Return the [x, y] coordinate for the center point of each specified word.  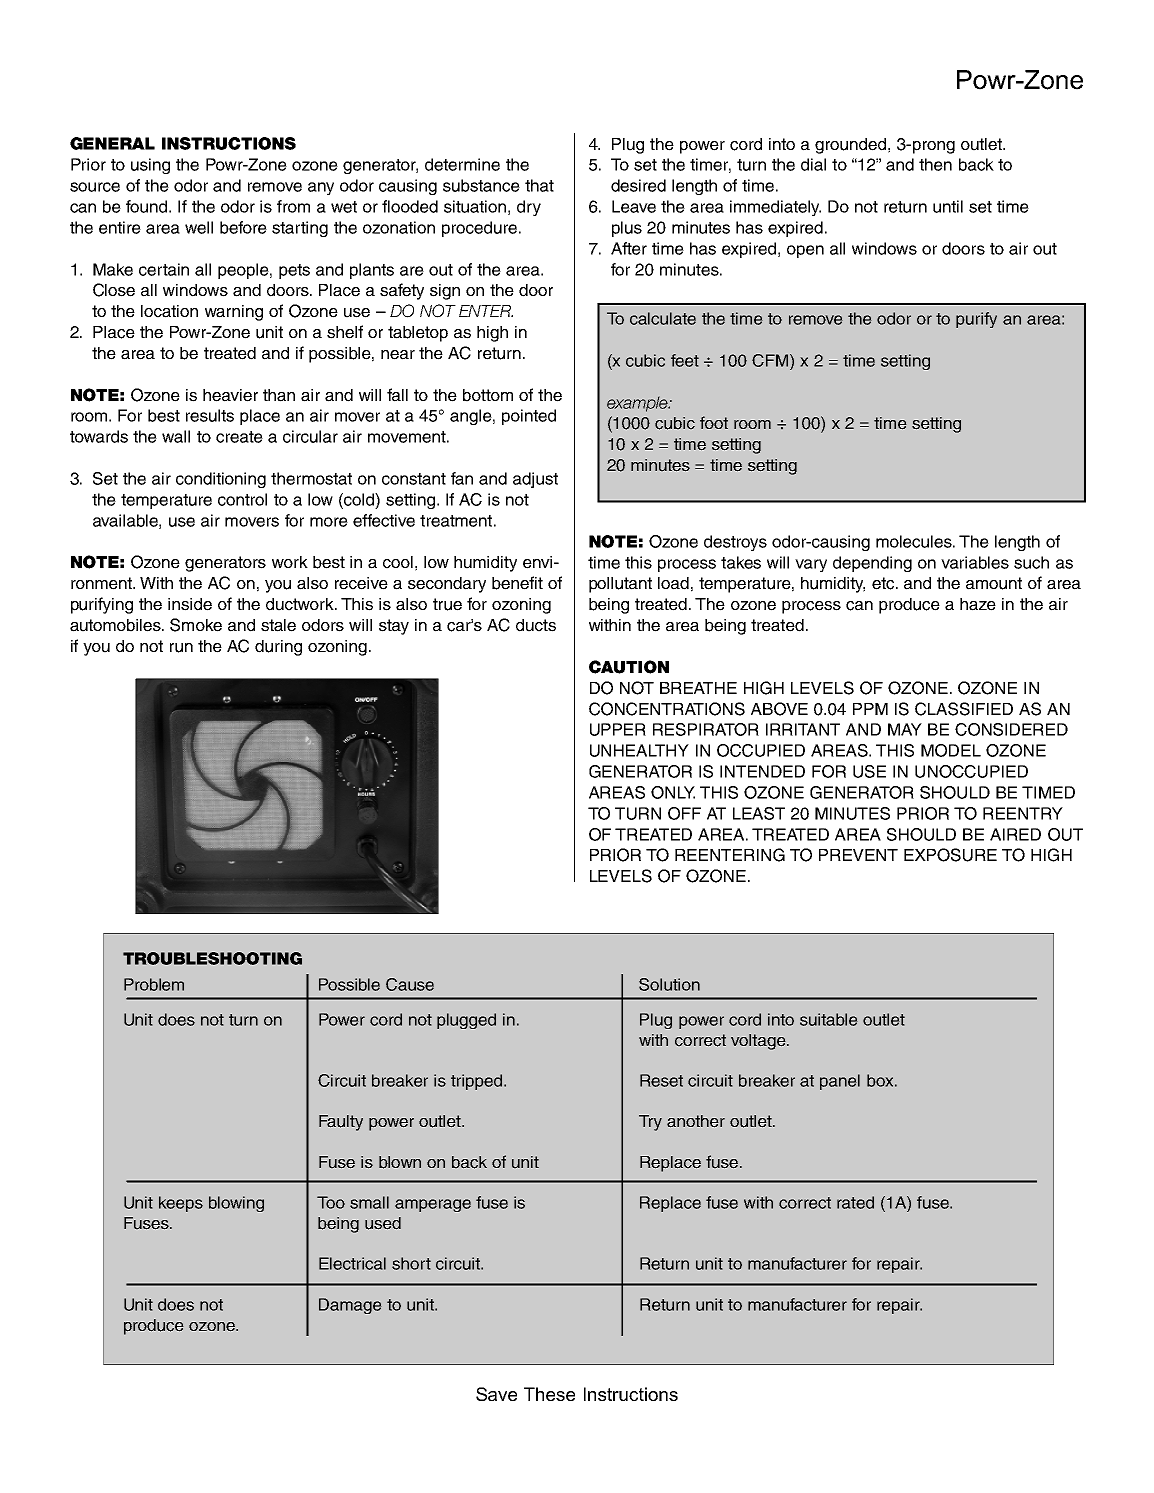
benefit [517, 583]
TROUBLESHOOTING [212, 958]
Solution [669, 984]
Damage [350, 1306]
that [539, 185]
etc [884, 583]
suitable [829, 1019]
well [199, 227]
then [935, 164]
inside [190, 604]
